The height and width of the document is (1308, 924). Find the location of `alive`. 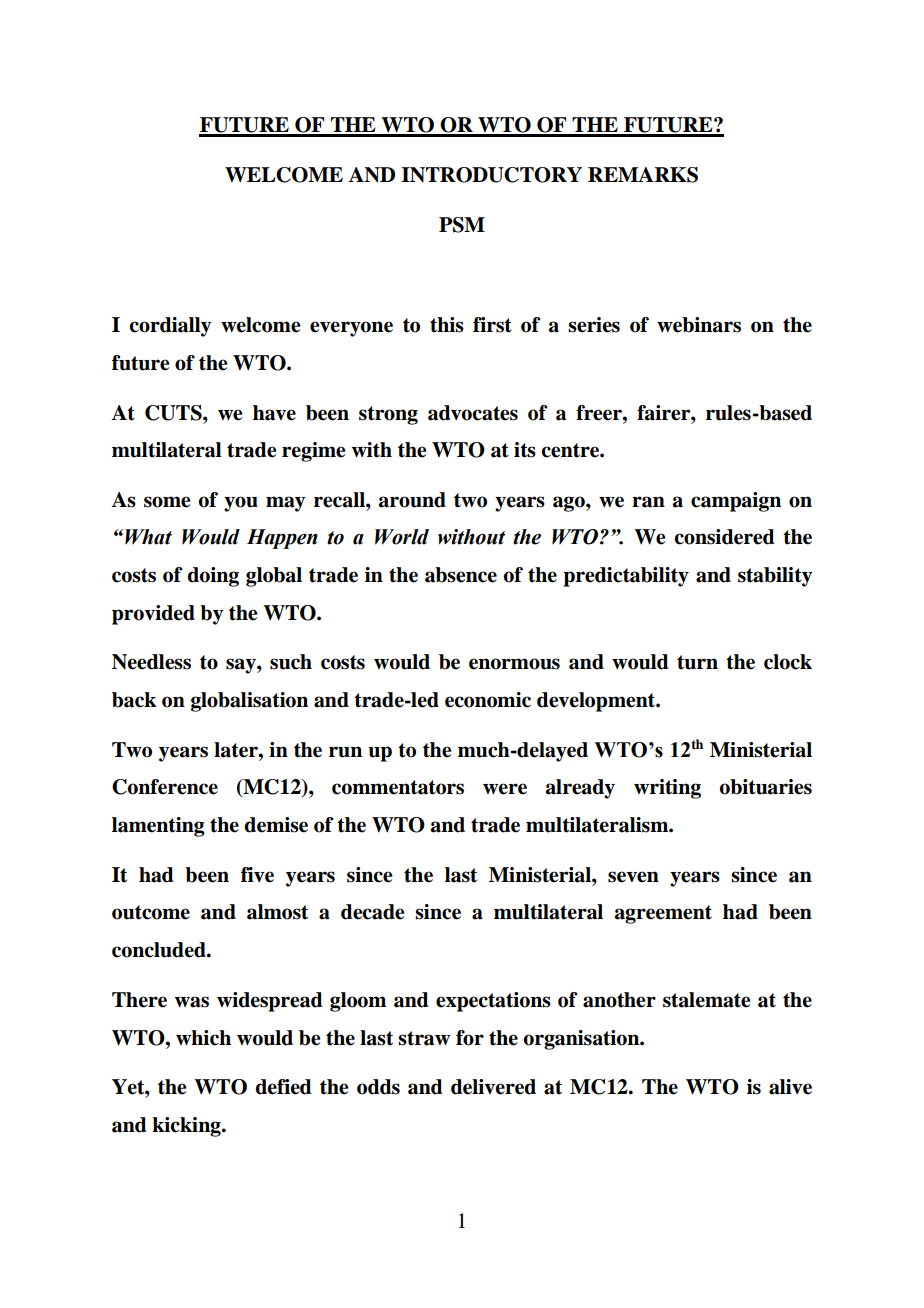

alive is located at coordinates (790, 1087).
